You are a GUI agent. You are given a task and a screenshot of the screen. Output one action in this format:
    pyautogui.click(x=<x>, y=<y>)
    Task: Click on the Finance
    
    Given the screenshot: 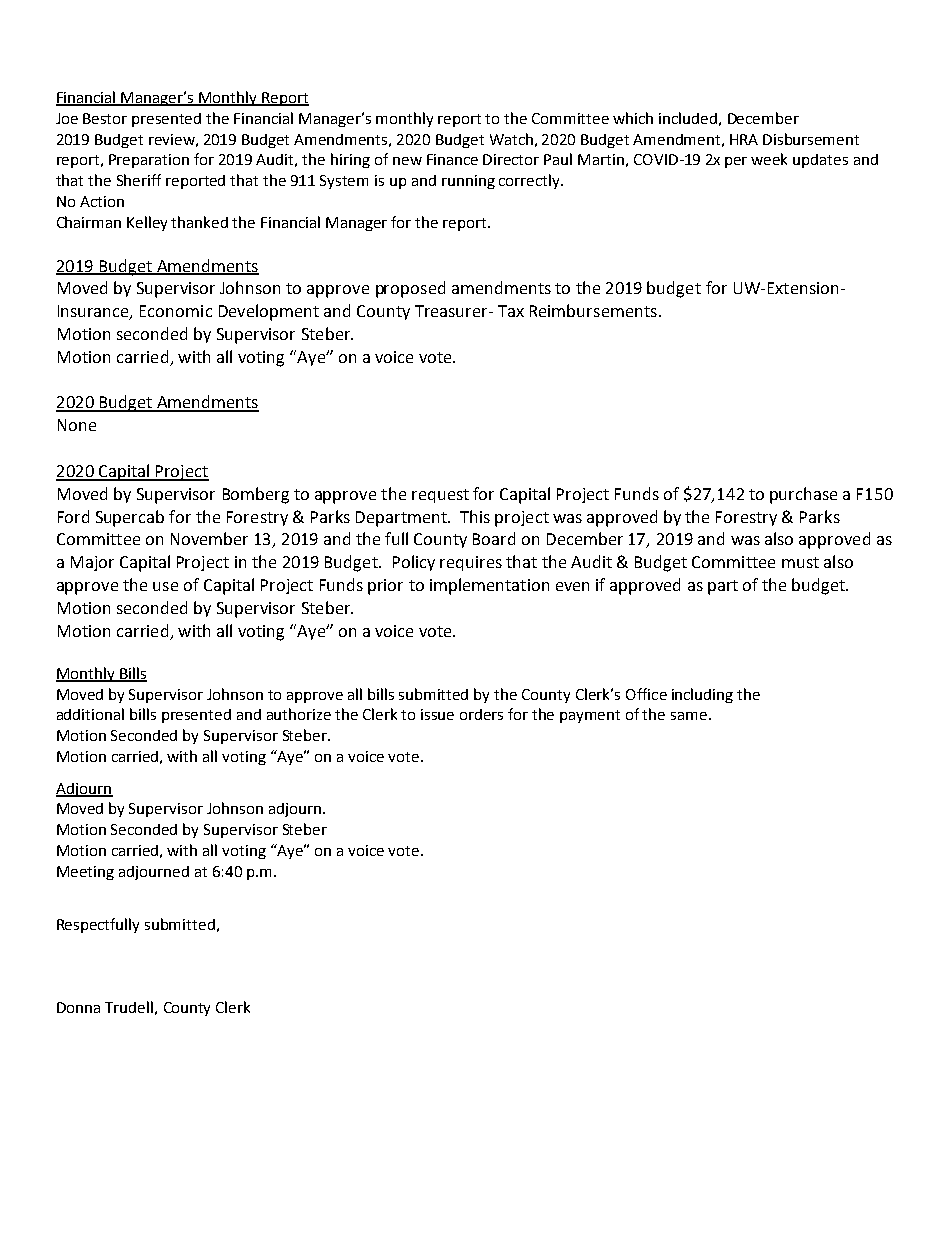 What is the action you would take?
    pyautogui.click(x=452, y=159)
